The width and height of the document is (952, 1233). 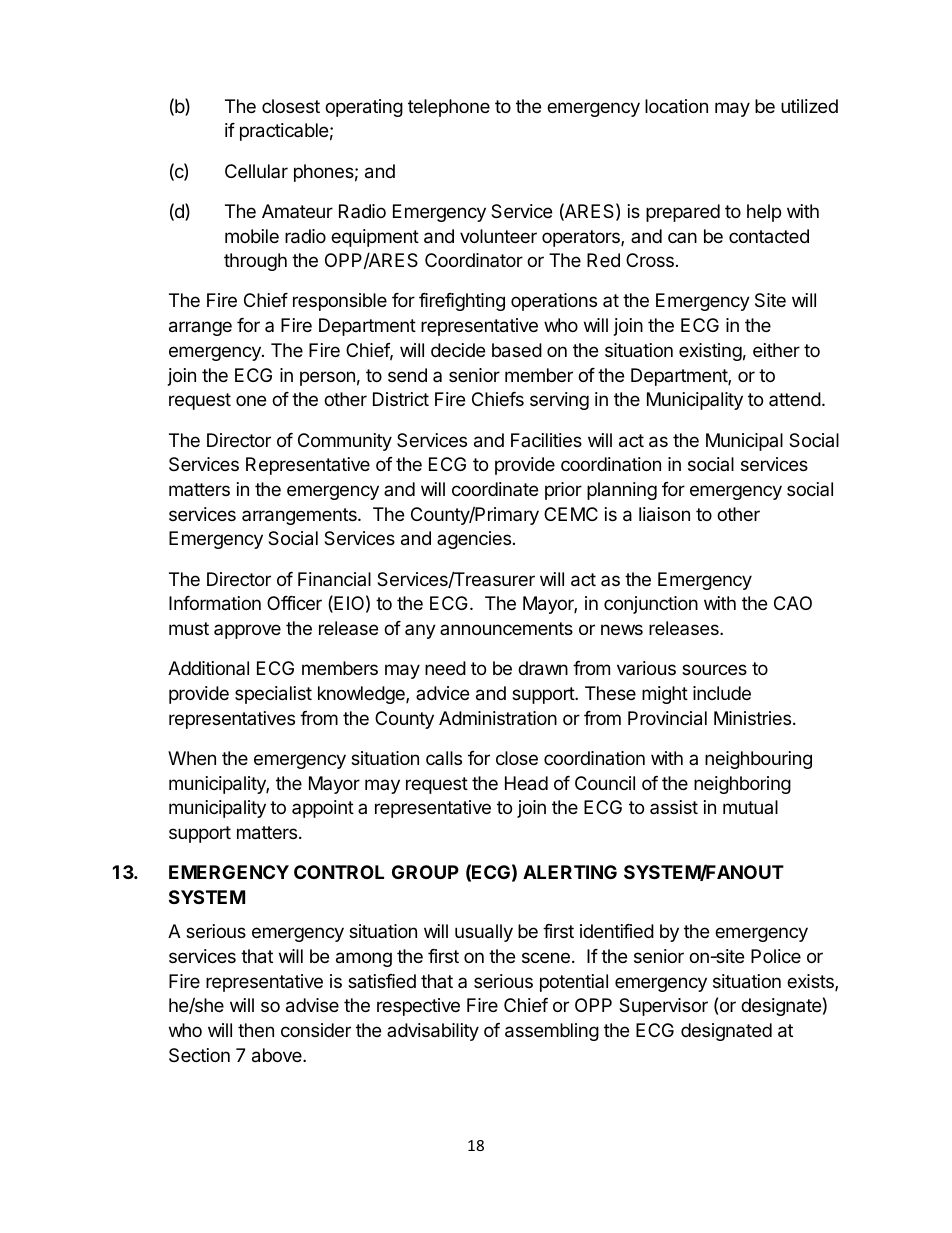 What do you see at coordinates (256, 171) in the document?
I see `Cellular` at bounding box center [256, 171].
